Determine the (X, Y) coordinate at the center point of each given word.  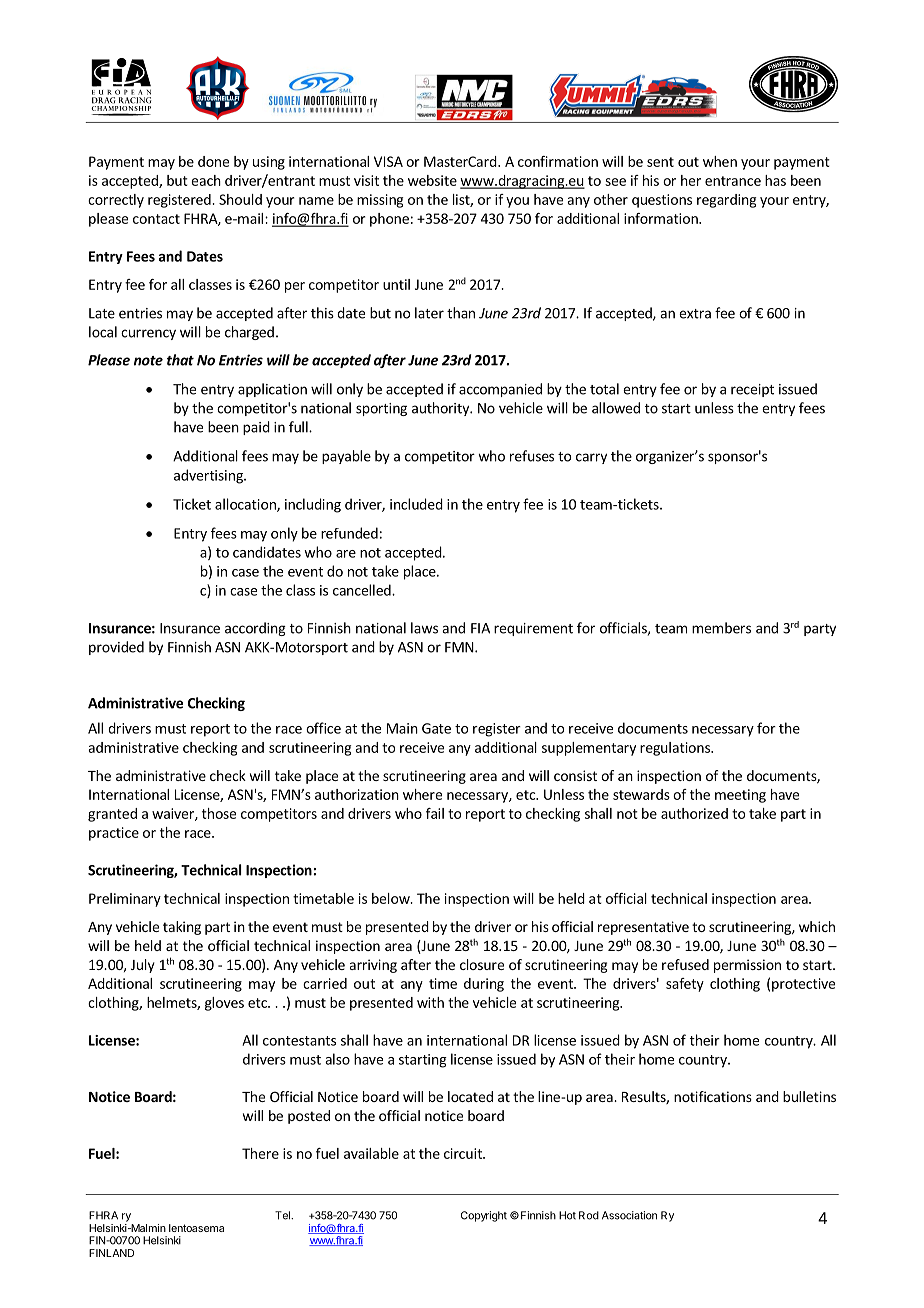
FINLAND (111, 1253)
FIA (480, 628)
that (180, 360)
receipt (752, 390)
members (721, 628)
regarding (726, 201)
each (206, 180)
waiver (174, 814)
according (255, 629)
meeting (740, 796)
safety (685, 985)
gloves (224, 1004)
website (432, 180)
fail (435, 813)
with (430, 1002)
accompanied (500, 390)
